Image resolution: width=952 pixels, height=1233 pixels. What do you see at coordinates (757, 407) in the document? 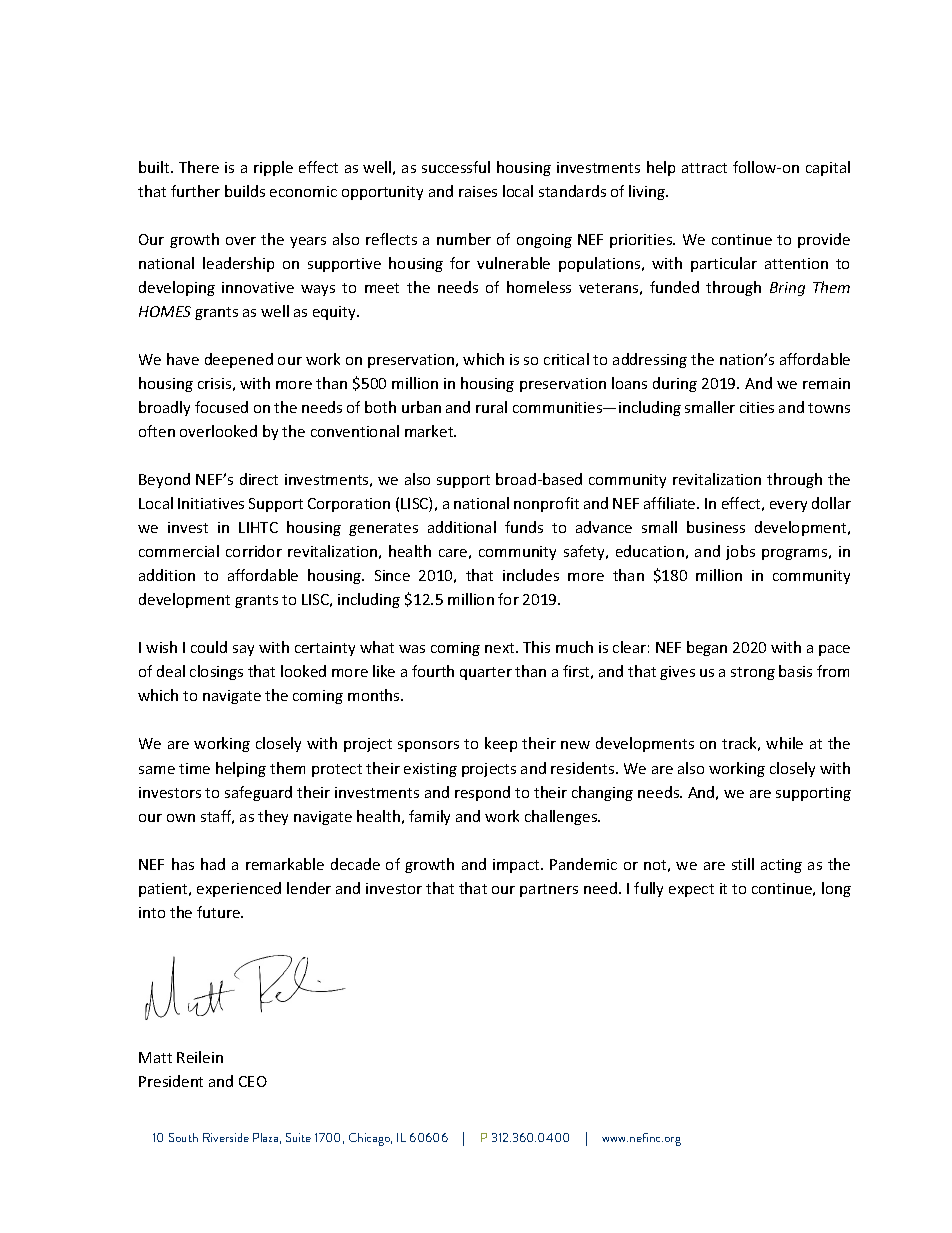
I see `cities` at bounding box center [757, 407].
